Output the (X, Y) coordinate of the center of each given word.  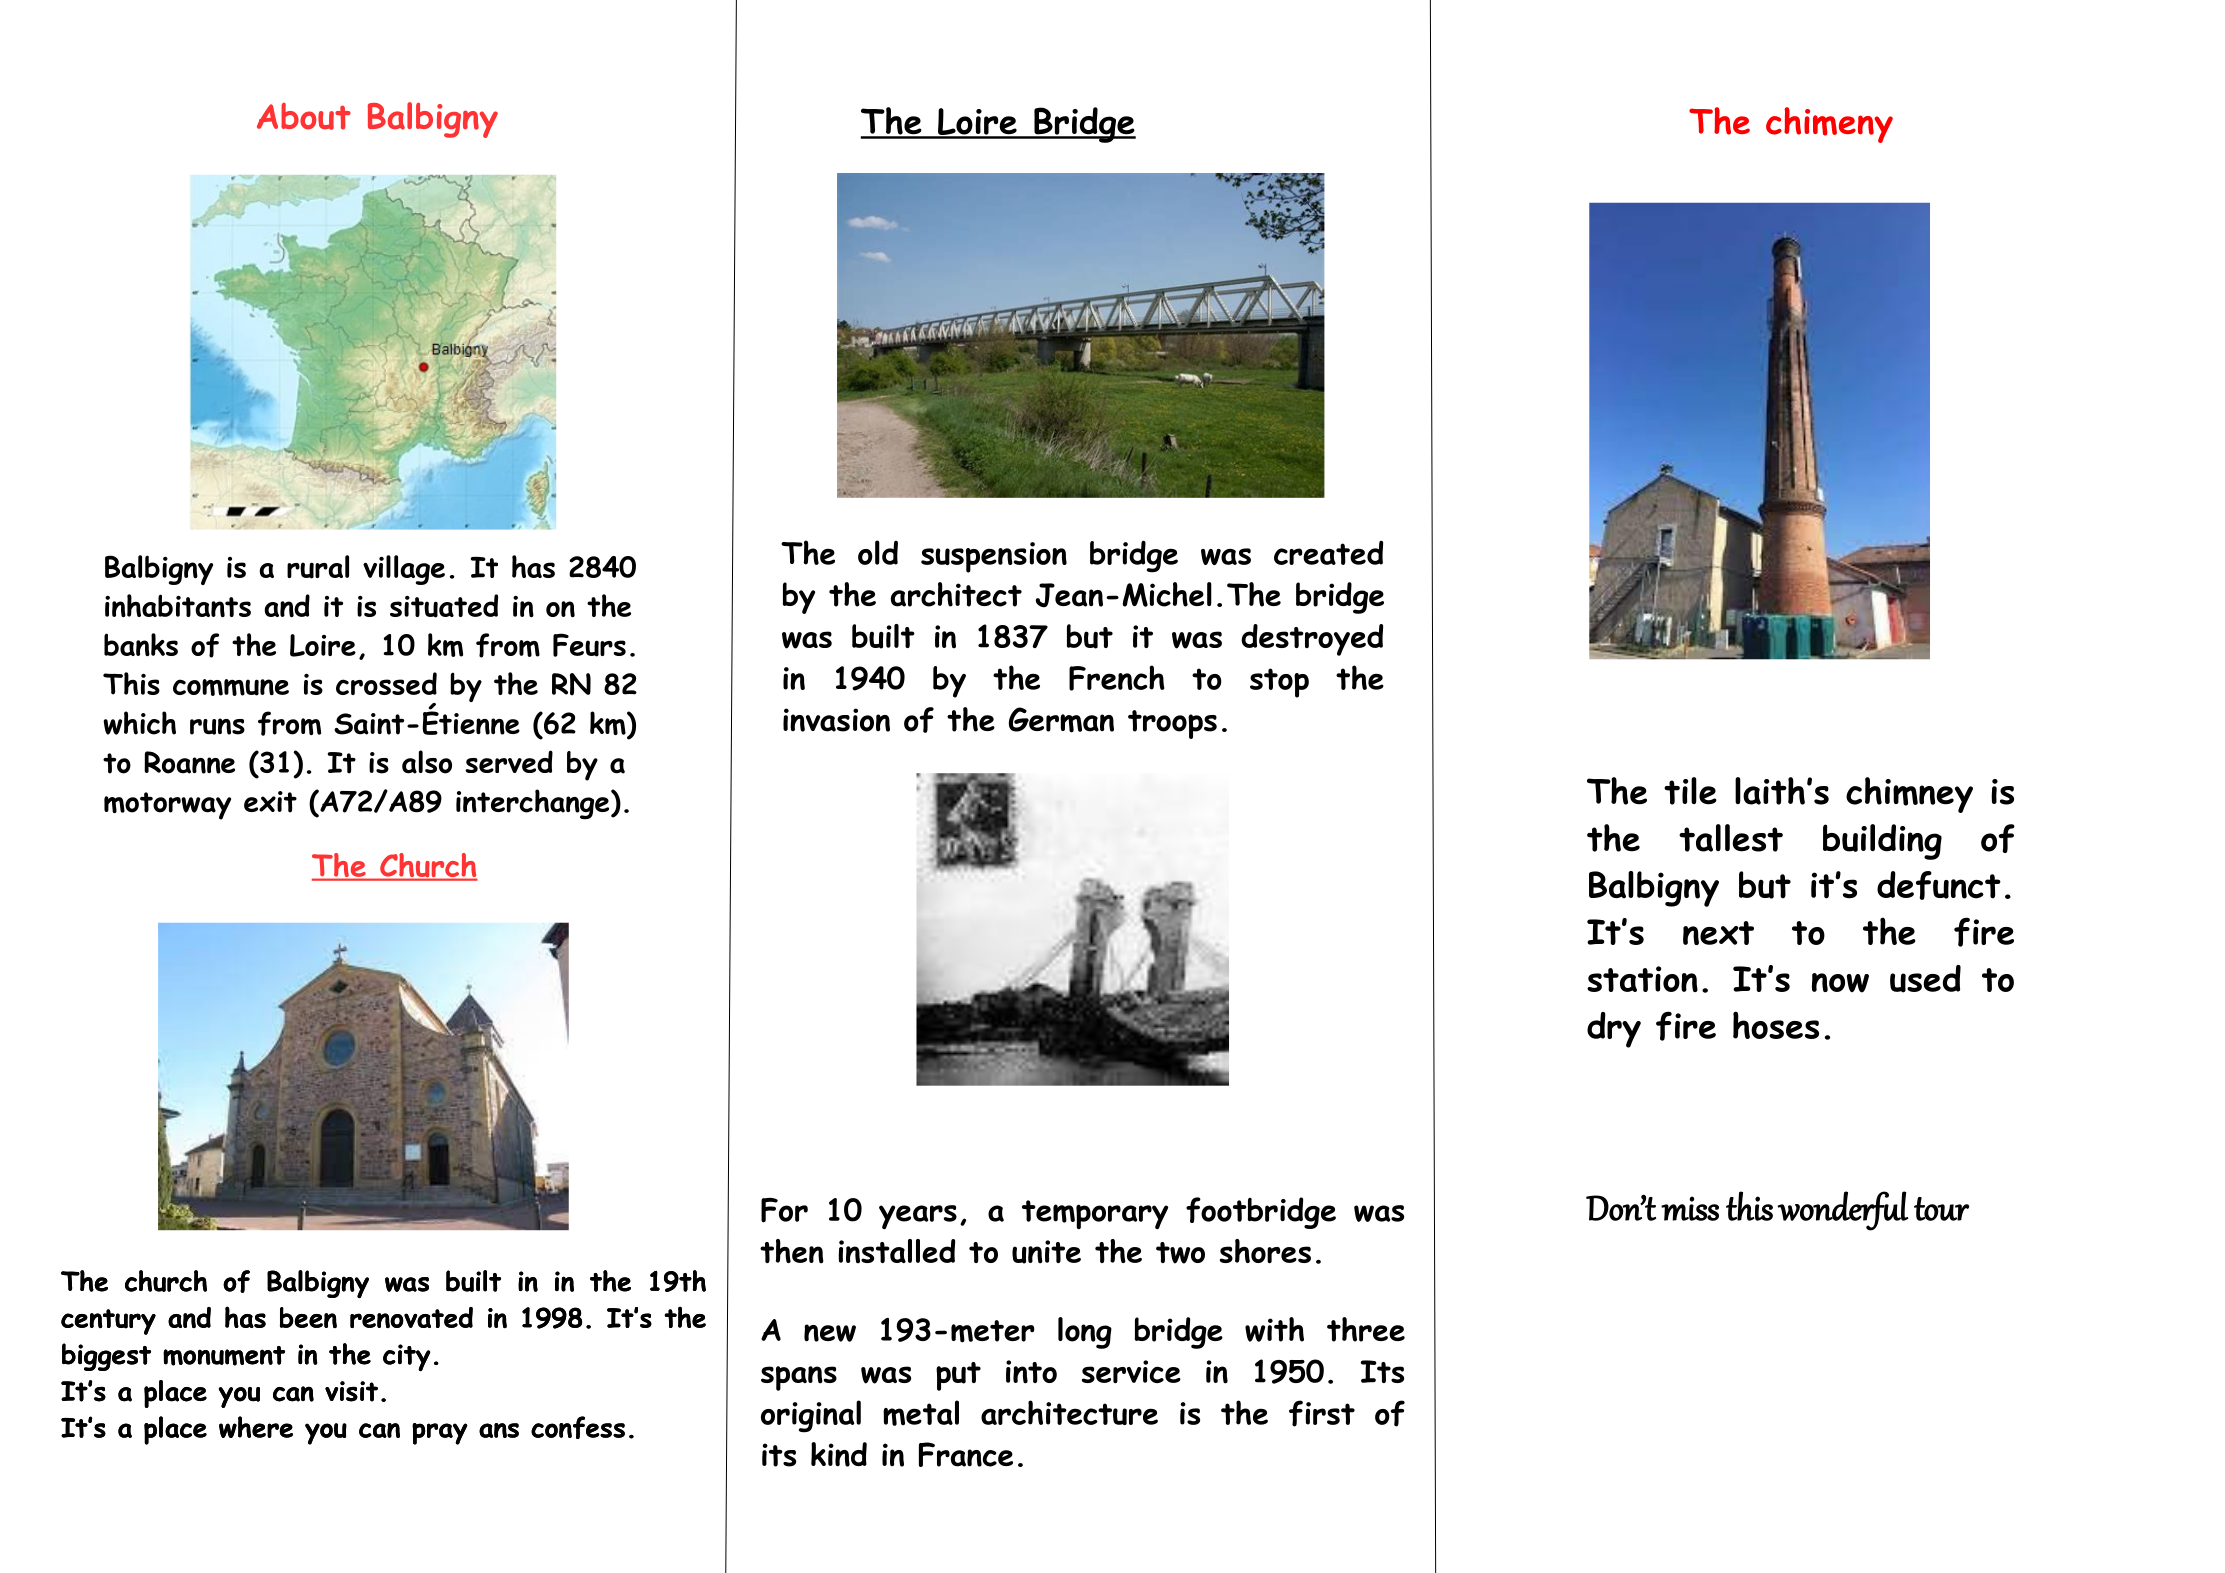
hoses (1776, 1025)
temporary (1095, 1214)
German (1061, 720)
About (304, 116)
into (1031, 1372)
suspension (994, 557)
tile (1690, 791)
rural (318, 567)
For (784, 1210)
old (878, 552)
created (1328, 552)
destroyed (1312, 640)
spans (799, 1378)
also (427, 762)
